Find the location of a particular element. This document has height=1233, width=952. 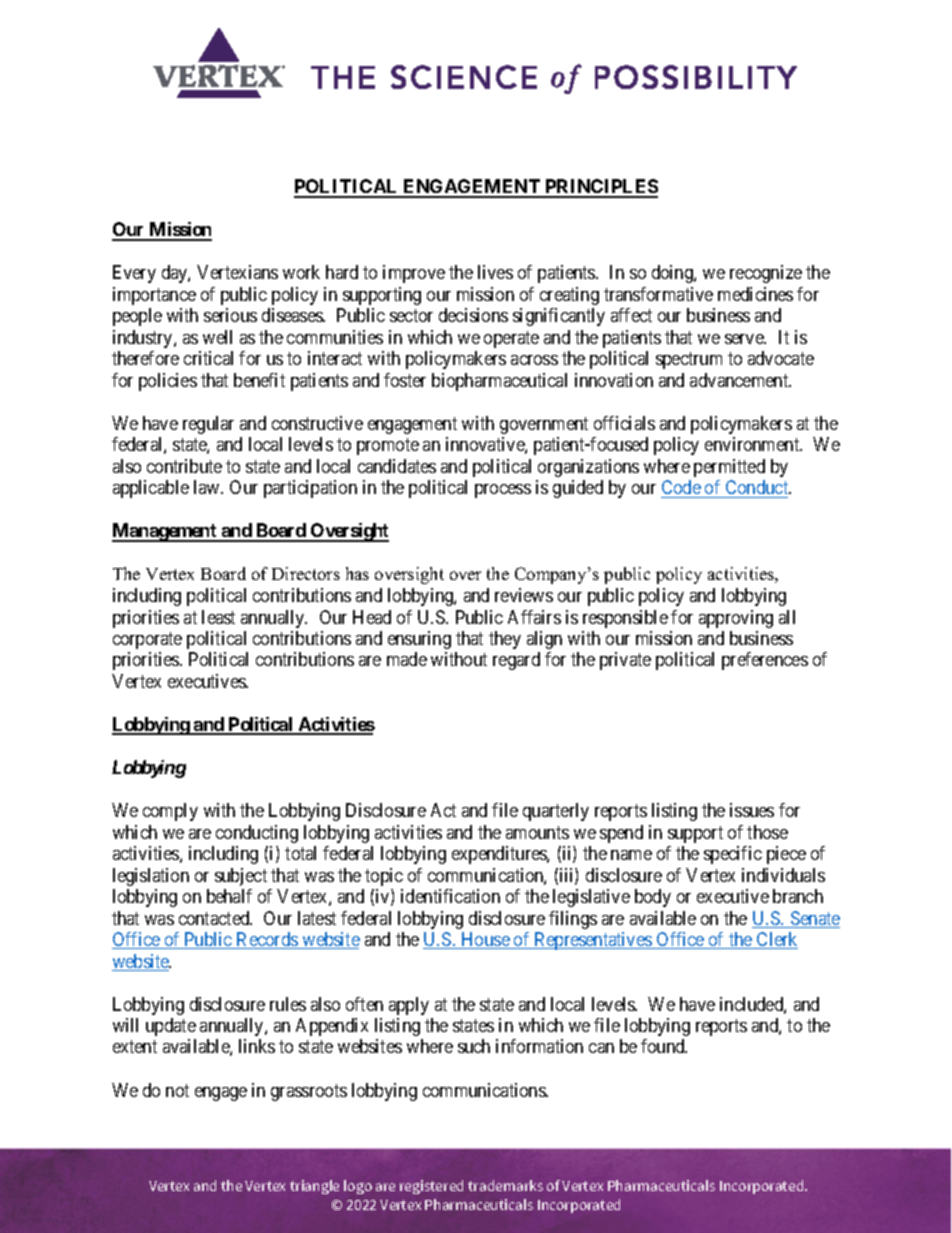

Code is located at coordinates (682, 489).
